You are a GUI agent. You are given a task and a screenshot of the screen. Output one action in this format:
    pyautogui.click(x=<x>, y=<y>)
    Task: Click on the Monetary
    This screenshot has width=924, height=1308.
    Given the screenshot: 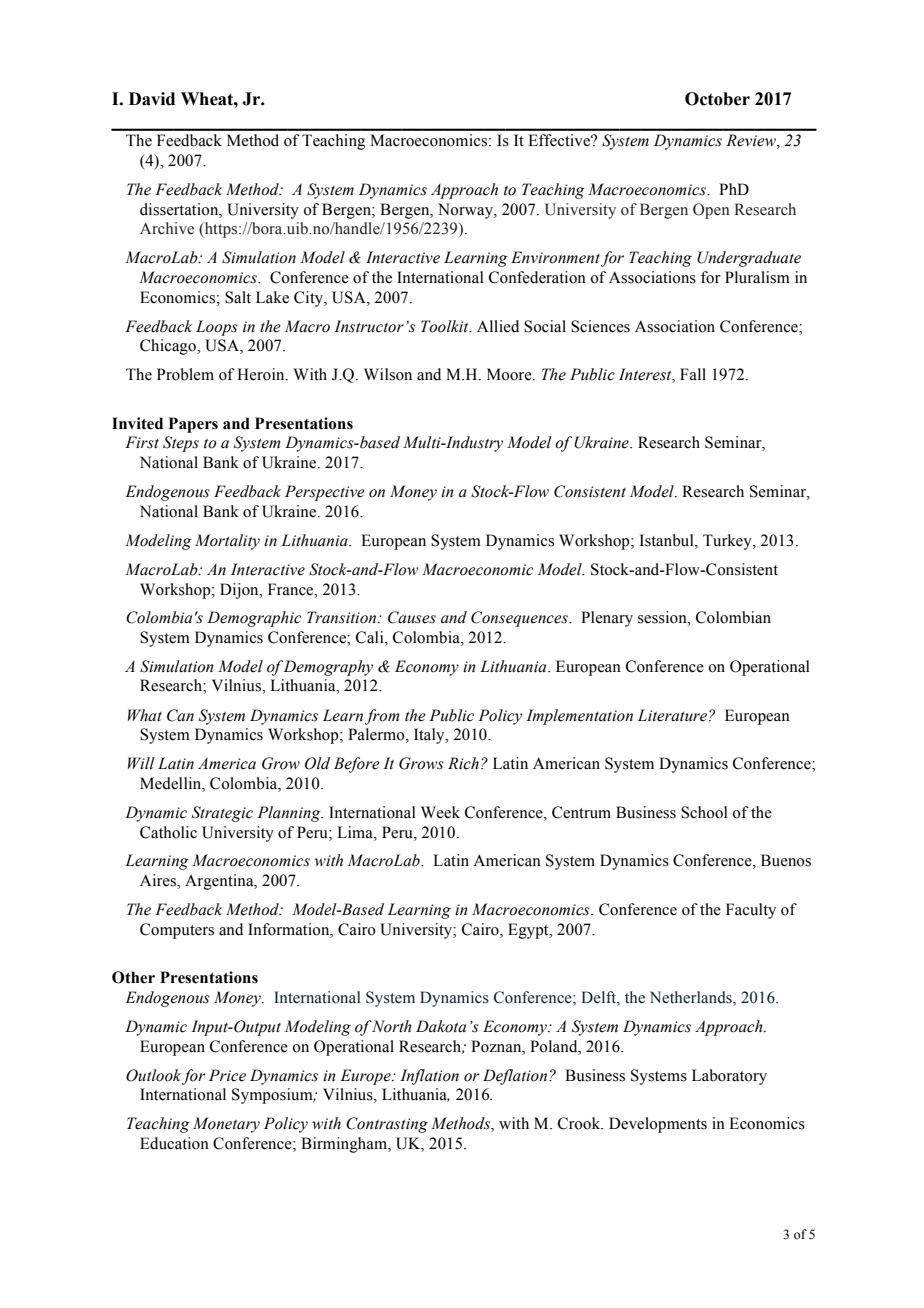 What is the action you would take?
    pyautogui.click(x=226, y=1125)
